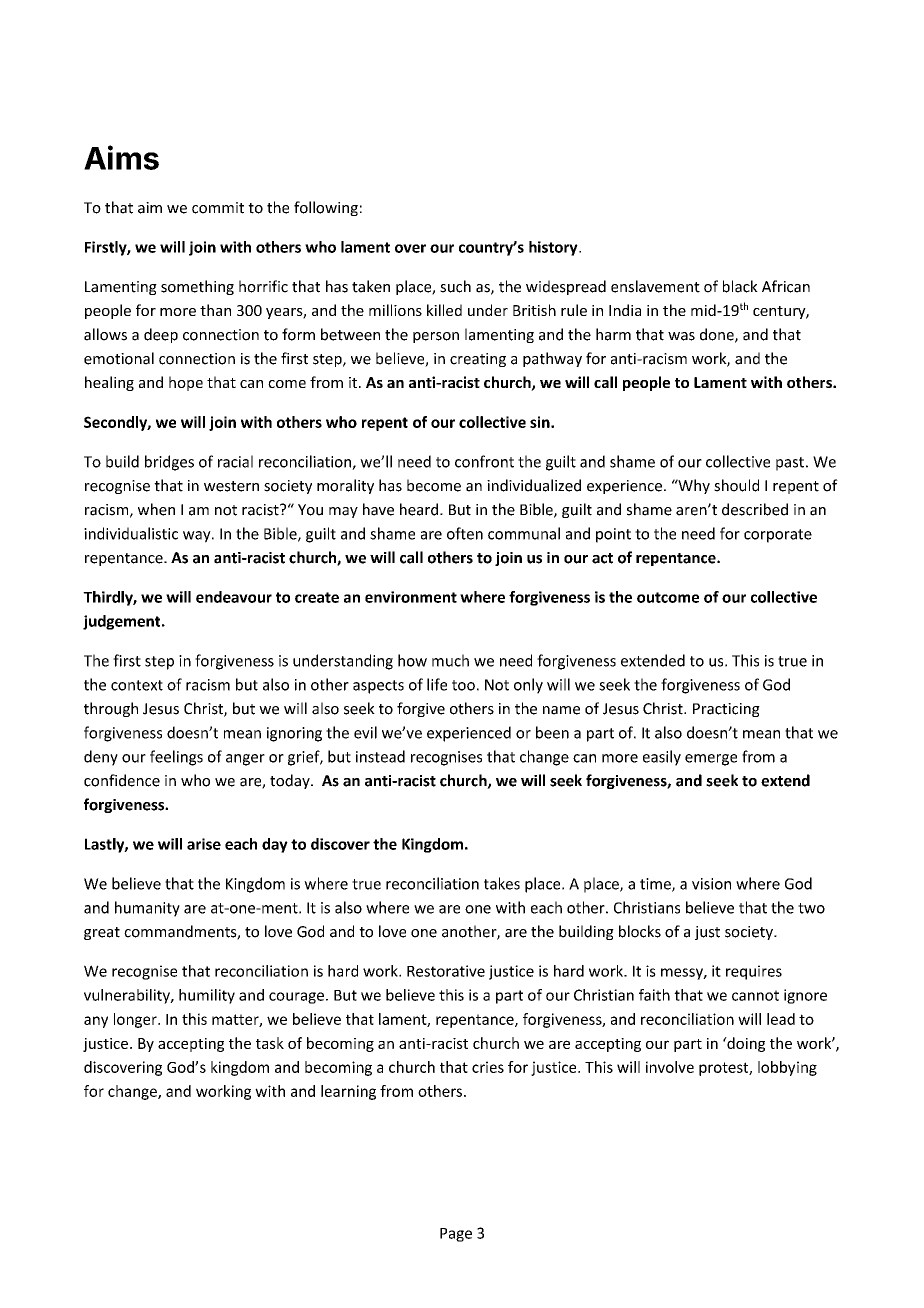  I want to click on vision, so click(711, 884).
